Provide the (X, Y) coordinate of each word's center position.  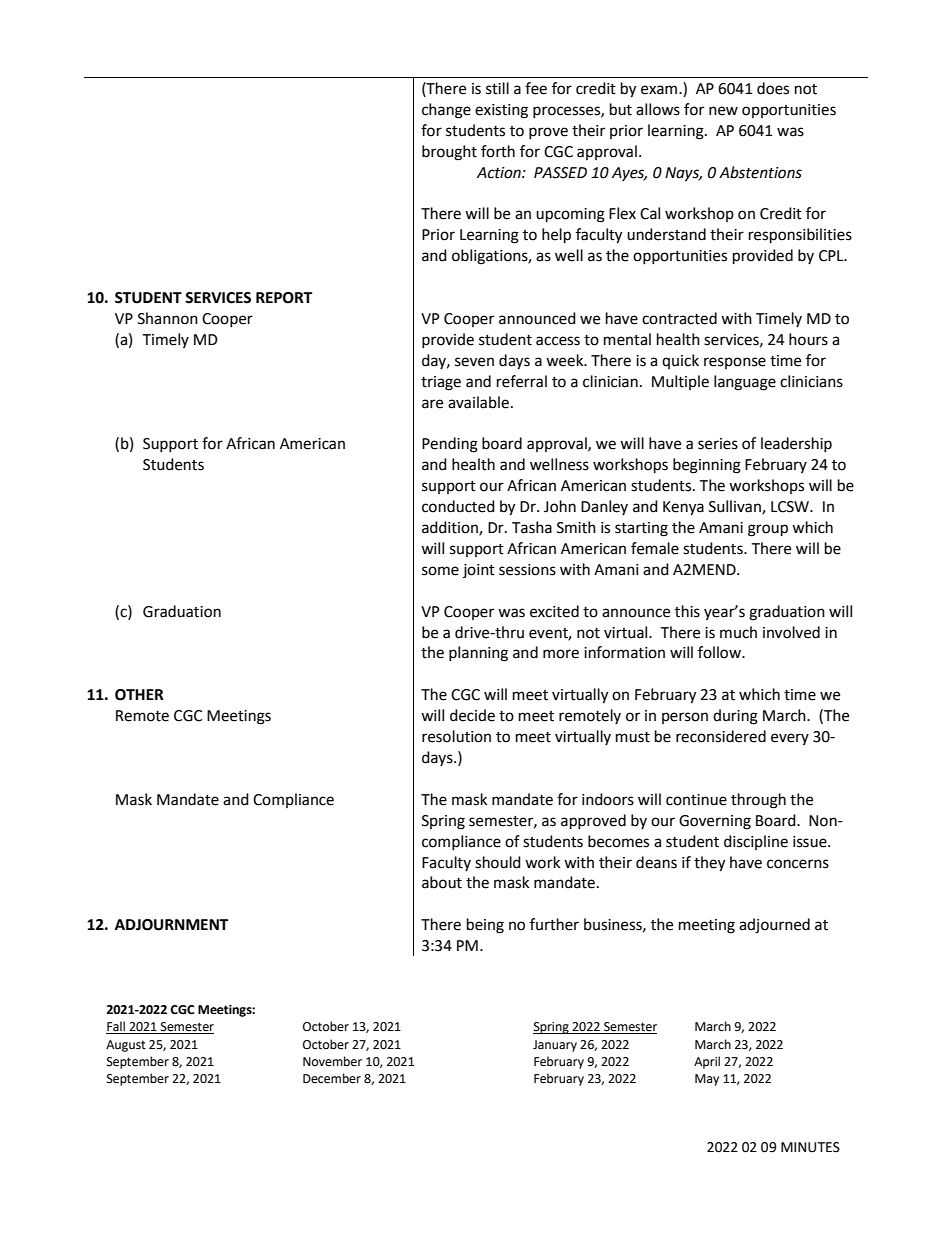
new (723, 111)
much (738, 632)
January (555, 1046)
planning (478, 654)
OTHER (139, 695)
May (707, 1080)
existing (501, 111)
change (446, 111)
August (126, 1046)
